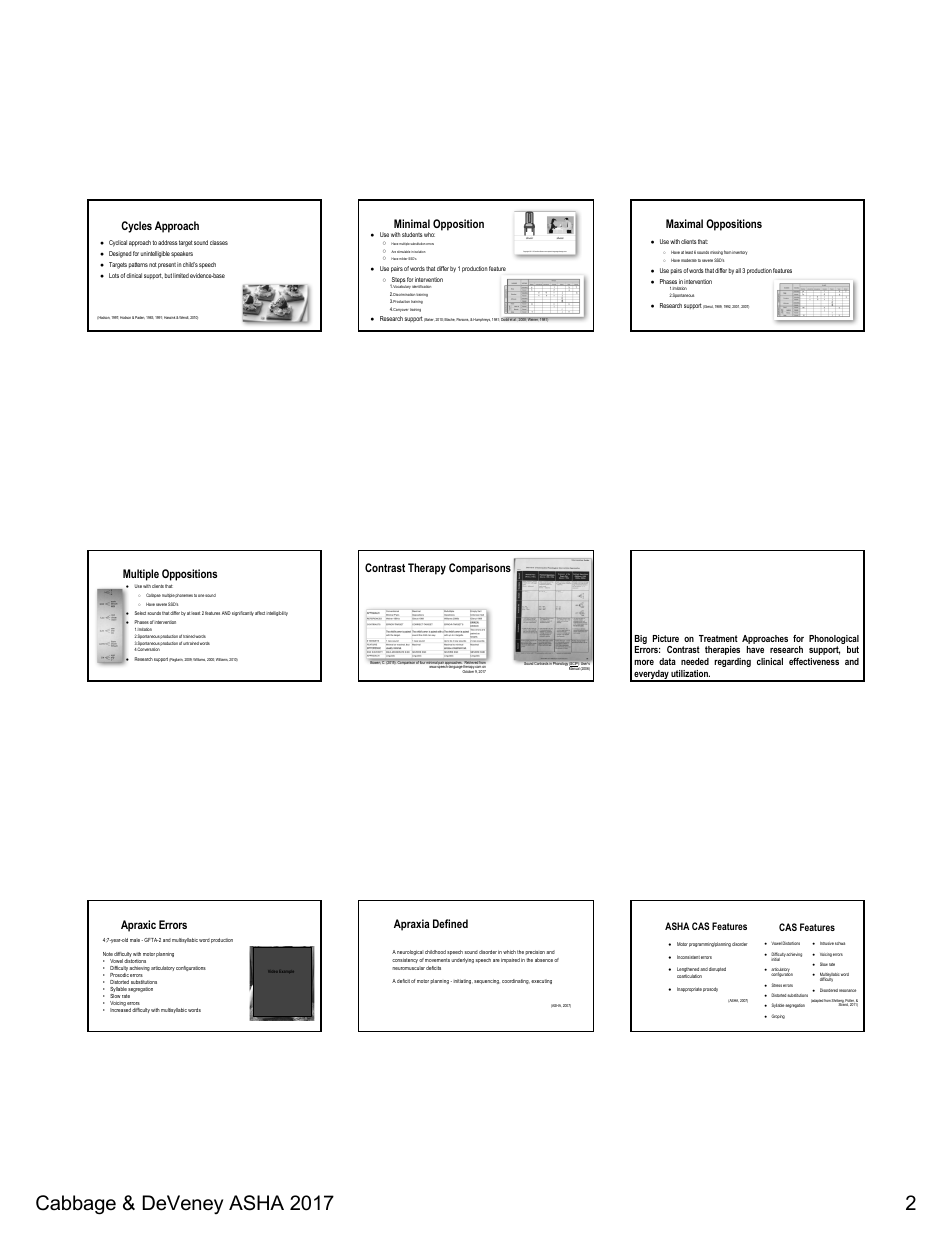 This document has height=1233, width=952. I want to click on Treatment, so click(718, 638).
